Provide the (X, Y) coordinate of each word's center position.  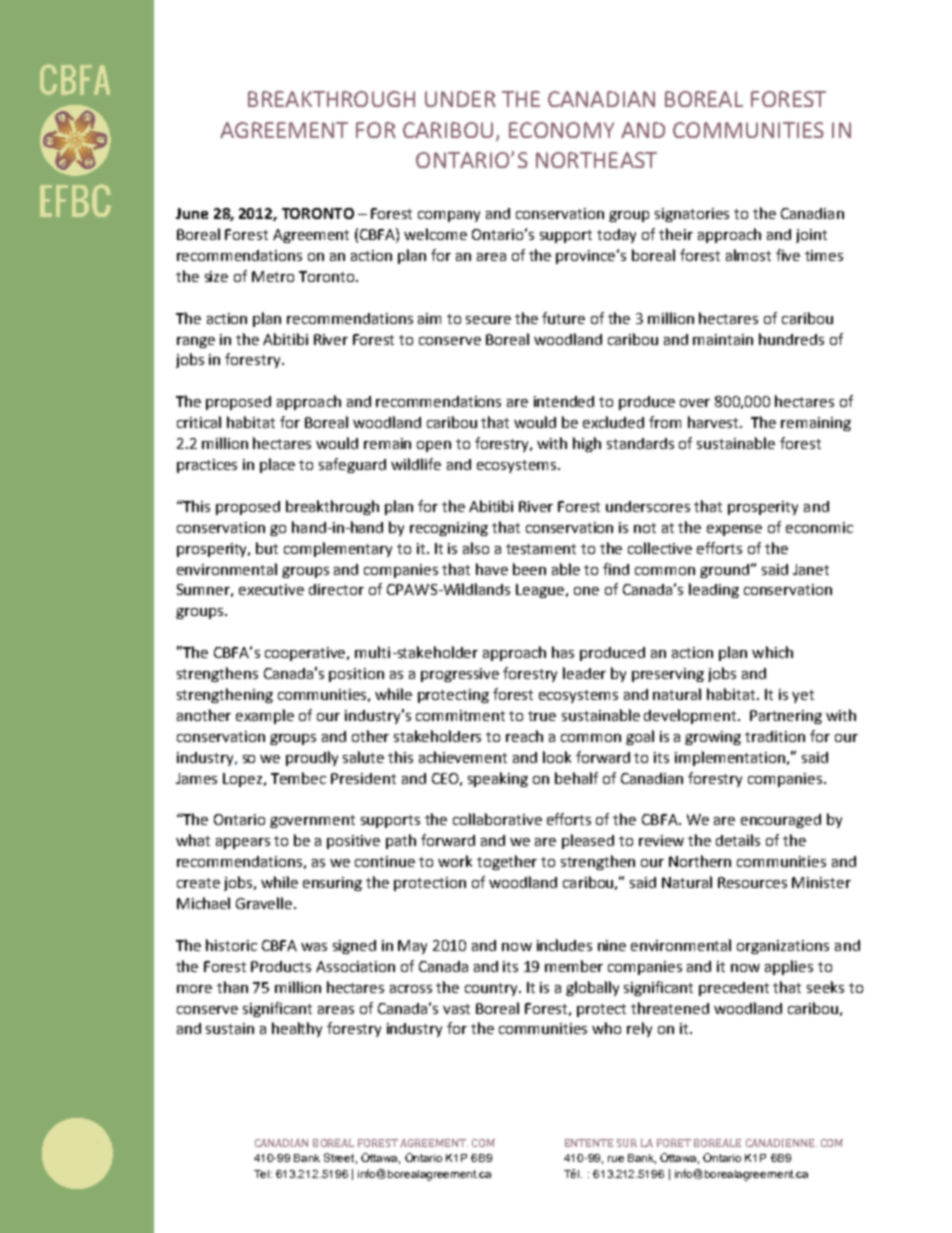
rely (639, 1029)
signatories (692, 215)
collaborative (497, 819)
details (738, 840)
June (192, 213)
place (277, 465)
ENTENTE (589, 1143)
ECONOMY (561, 130)
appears (243, 843)
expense (734, 530)
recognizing (449, 529)
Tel (263, 1174)
